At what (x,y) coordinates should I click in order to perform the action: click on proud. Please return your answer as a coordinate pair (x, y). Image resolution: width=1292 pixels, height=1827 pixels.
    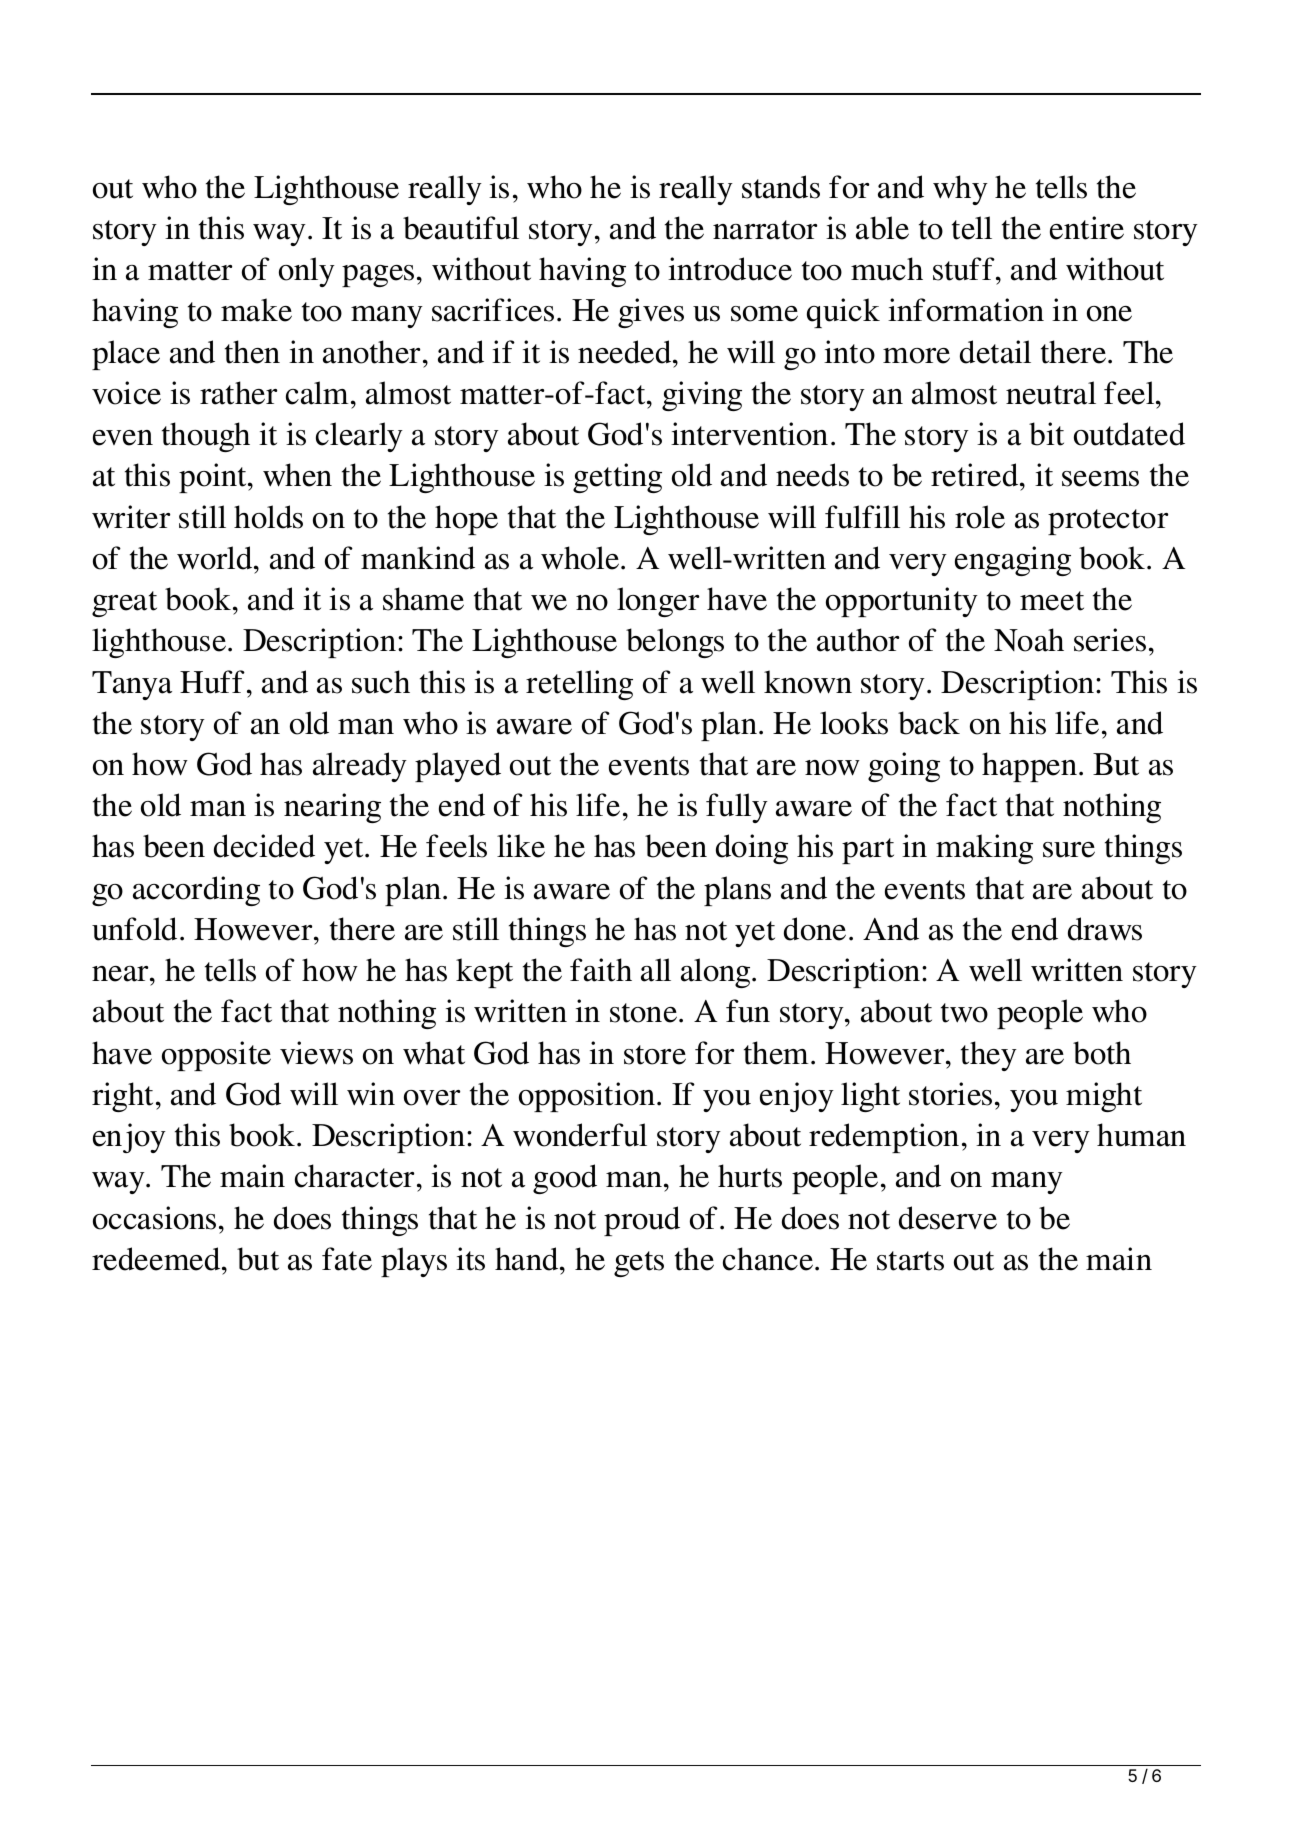
    Looking at the image, I should click on (642, 1221).
